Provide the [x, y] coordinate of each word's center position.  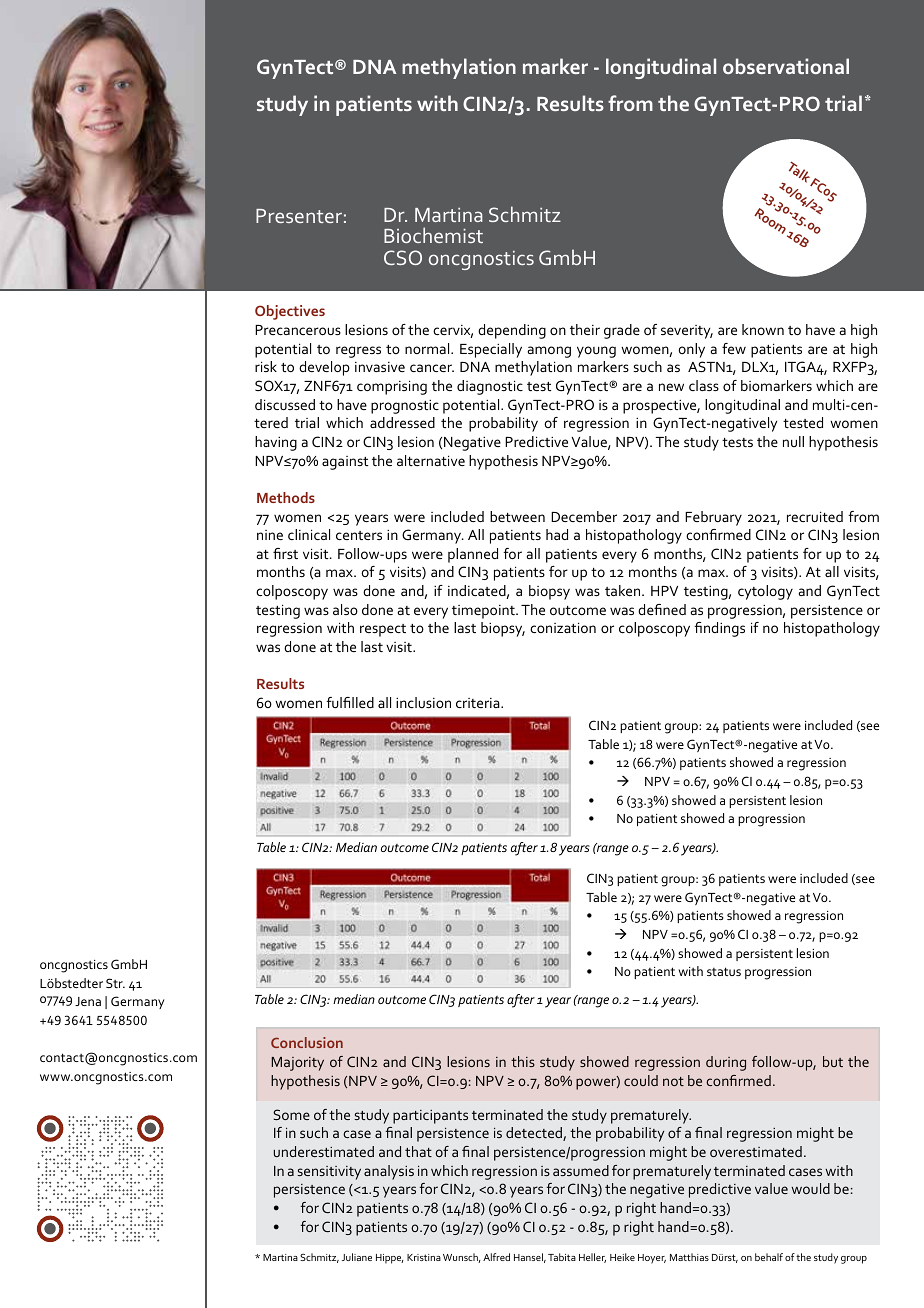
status [724, 971]
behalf [769, 1257]
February [713, 518]
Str [115, 983]
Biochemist [433, 235]
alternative [431, 460]
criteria [479, 703]
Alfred [496, 1257]
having [276, 443]
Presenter [299, 216]
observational [786, 66]
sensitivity [329, 1173]
